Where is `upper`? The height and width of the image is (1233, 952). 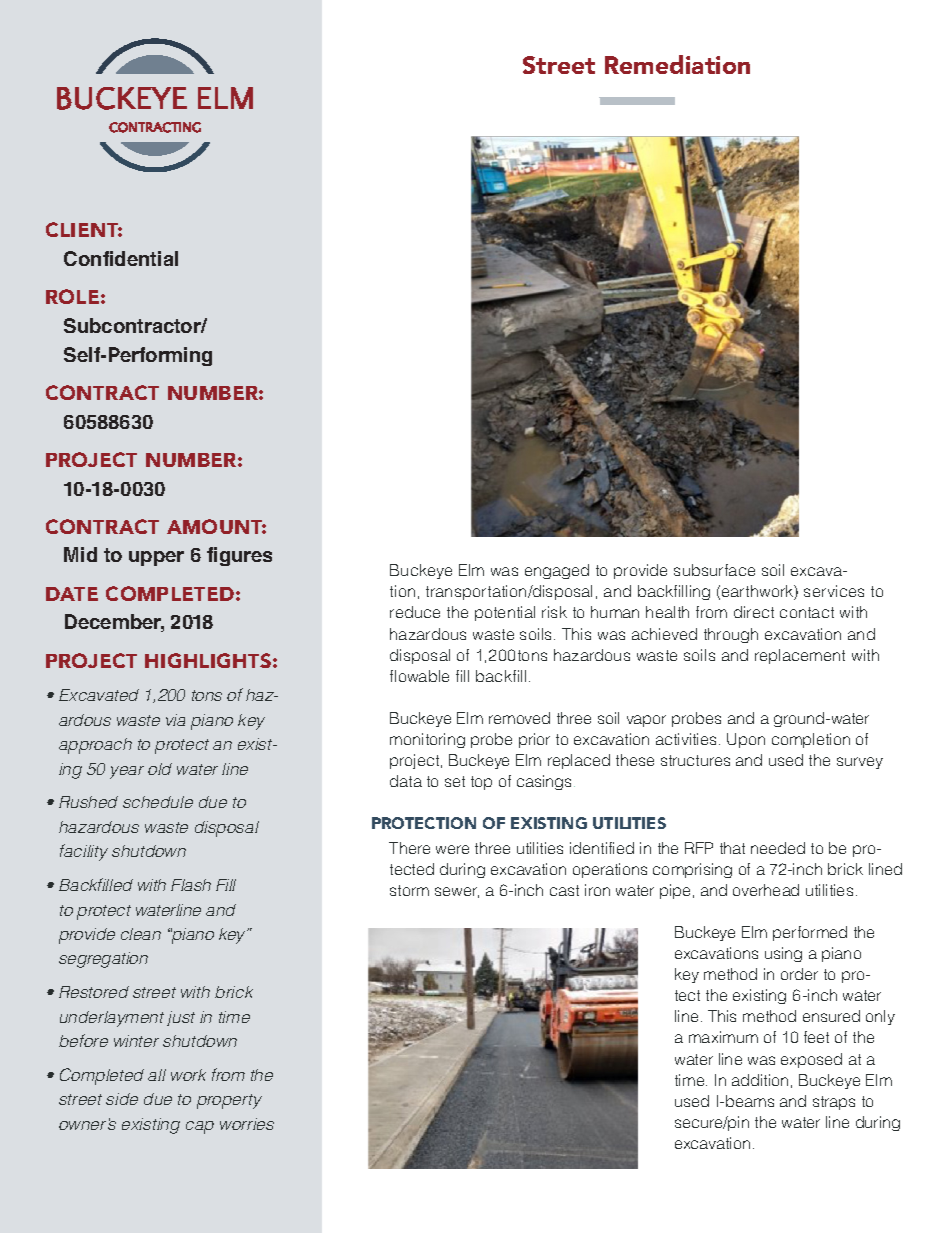 upper is located at coordinates (156, 558).
